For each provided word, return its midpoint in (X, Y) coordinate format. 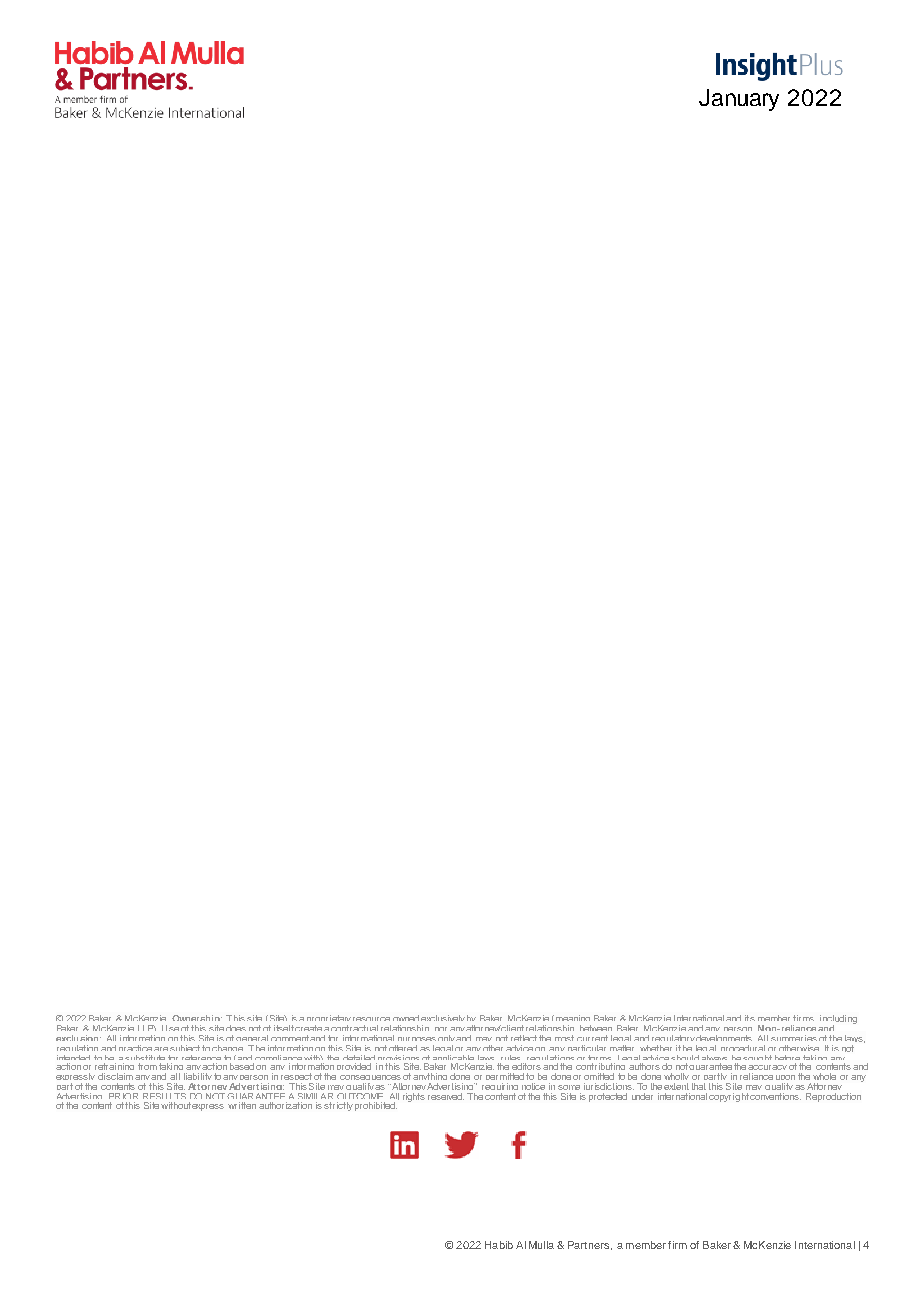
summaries (794, 1038)
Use (170, 1028)
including (838, 1020)
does (236, 1028)
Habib (499, 1245)
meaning (572, 1020)
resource (371, 1019)
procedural (743, 1050)
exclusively (443, 1020)
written (242, 1105)
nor (441, 1029)
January (739, 100)
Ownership (197, 1020)
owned (406, 1018)
